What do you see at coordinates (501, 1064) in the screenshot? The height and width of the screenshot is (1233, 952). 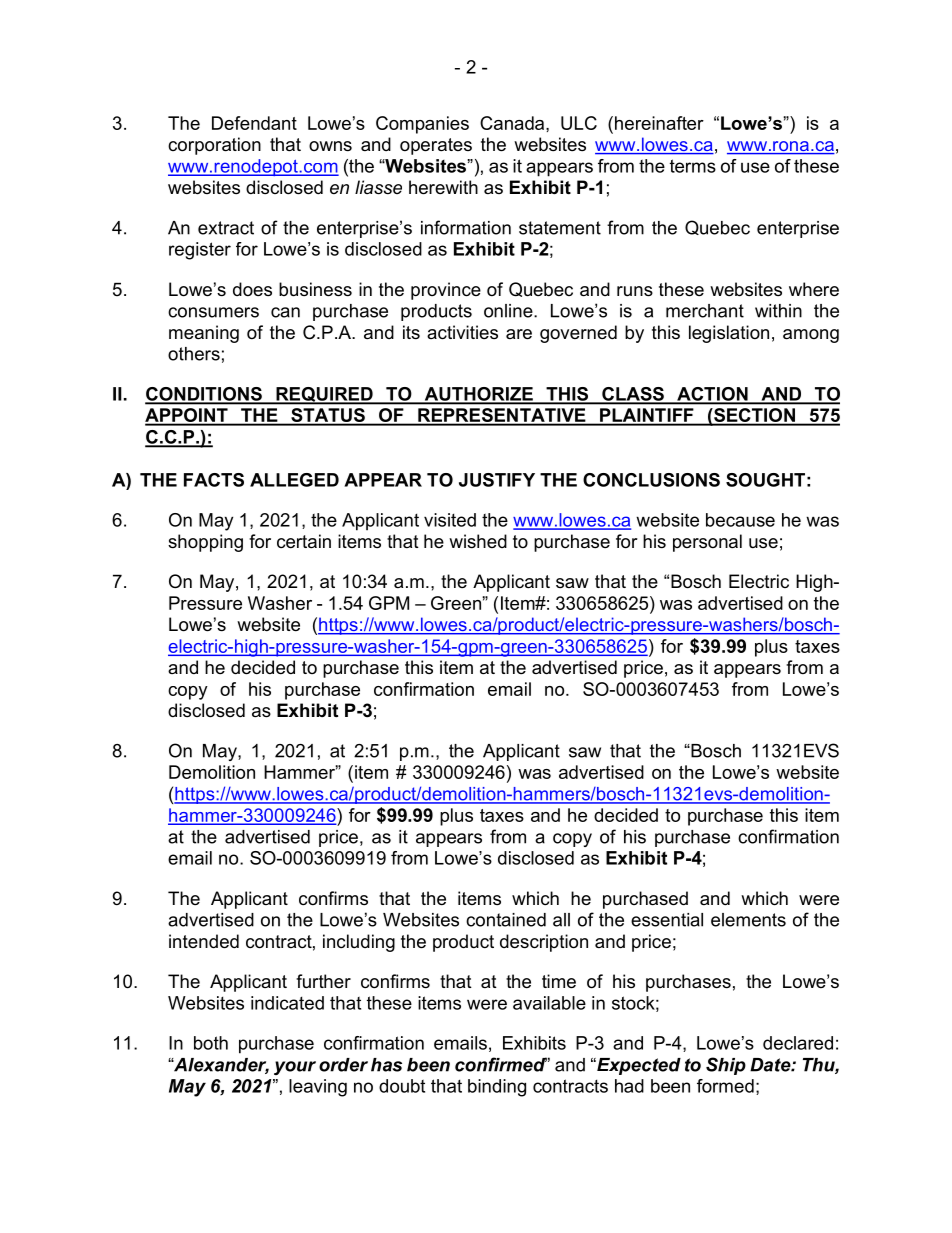 I see `confirmed` at bounding box center [501, 1064].
